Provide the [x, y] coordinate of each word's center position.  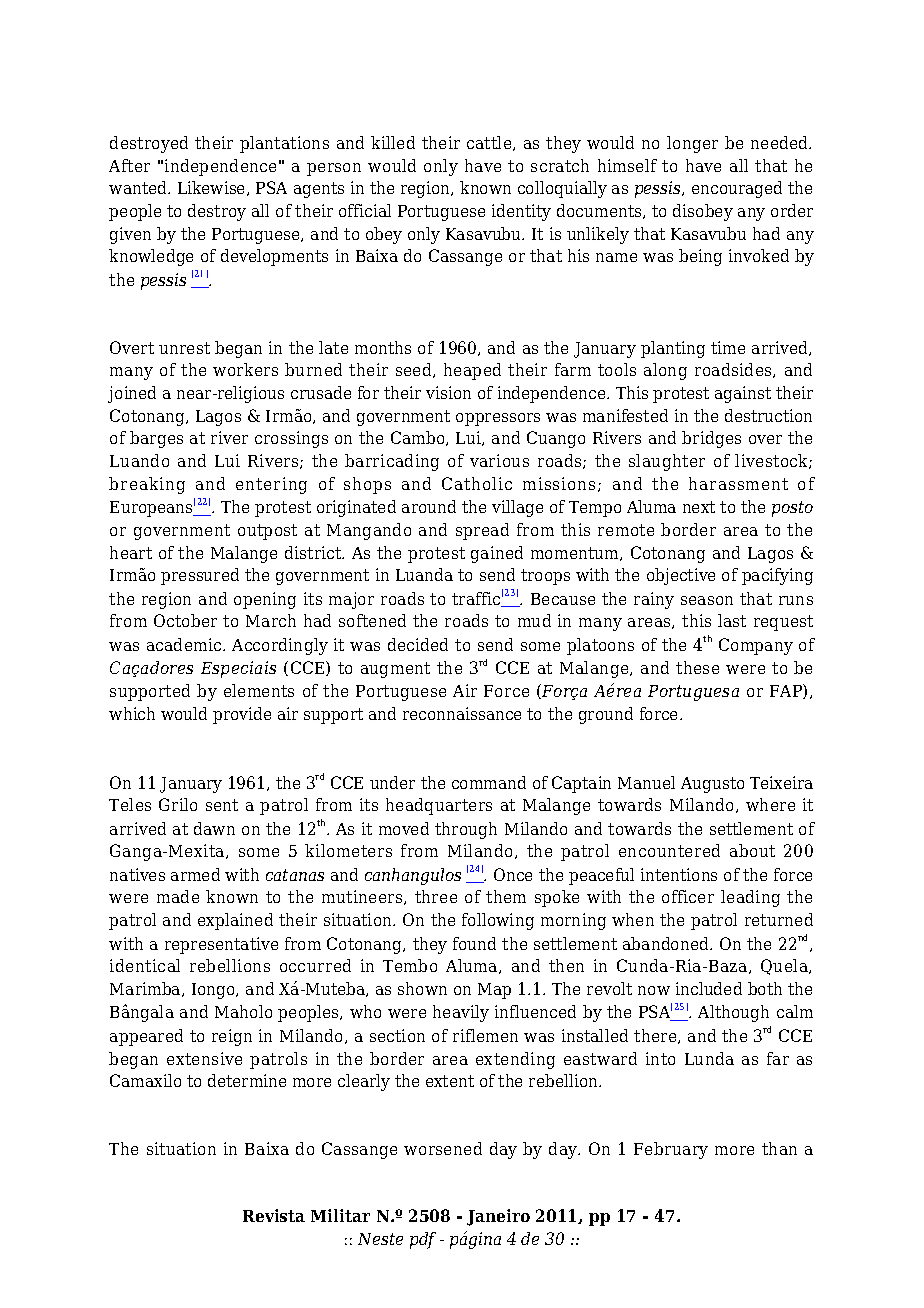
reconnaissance [462, 713]
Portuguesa [693, 693]
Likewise [213, 188]
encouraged [737, 189]
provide [242, 715]
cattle [490, 143]
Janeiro [498, 1217]
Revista [274, 1215]
